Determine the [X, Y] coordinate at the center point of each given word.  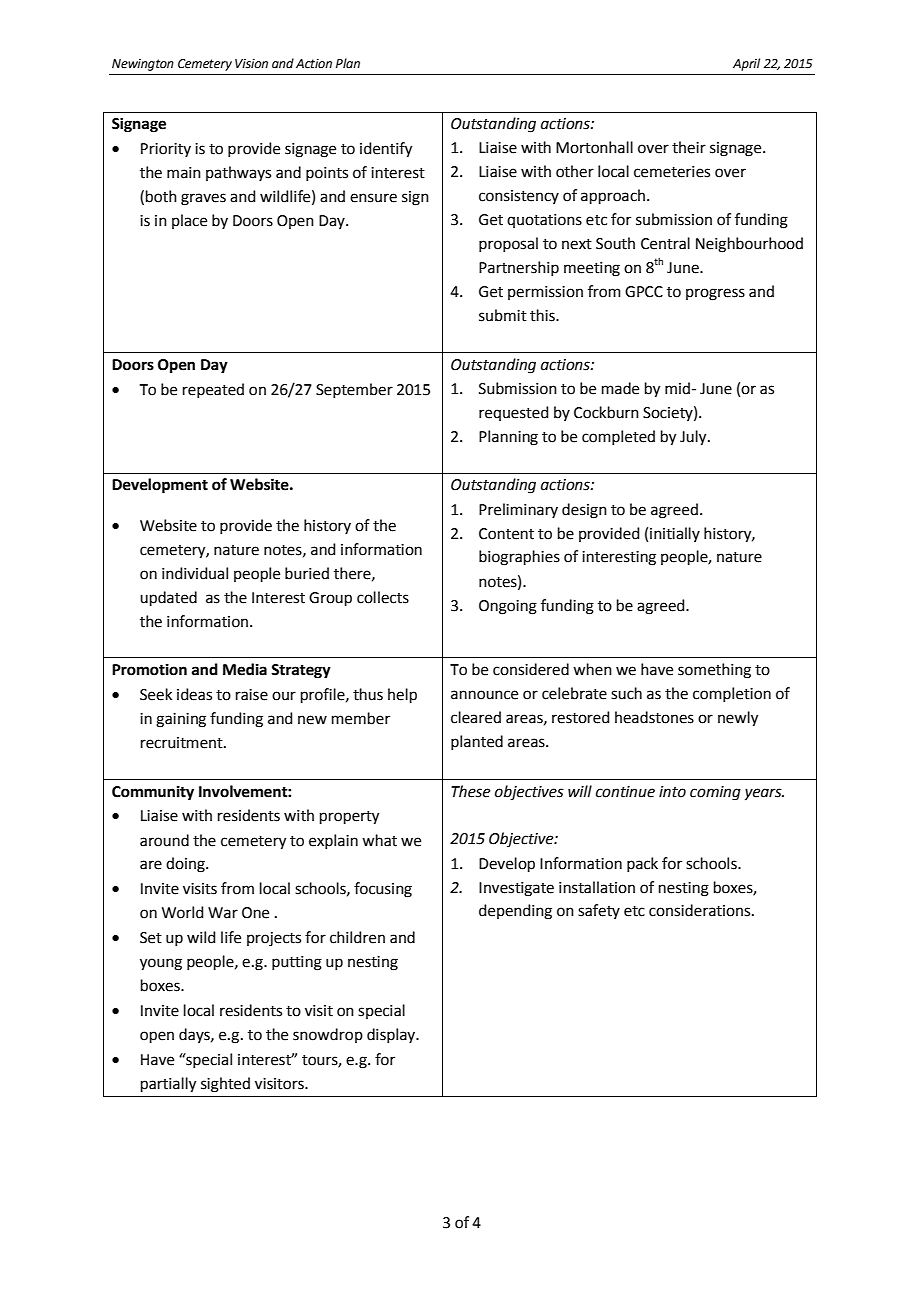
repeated [213, 390]
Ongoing [508, 607]
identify [386, 150]
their [689, 147]
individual [195, 573]
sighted [225, 1085]
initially [675, 534]
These [470, 791]
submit [503, 315]
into [672, 792]
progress [715, 294]
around [164, 840]
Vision [251, 64]
